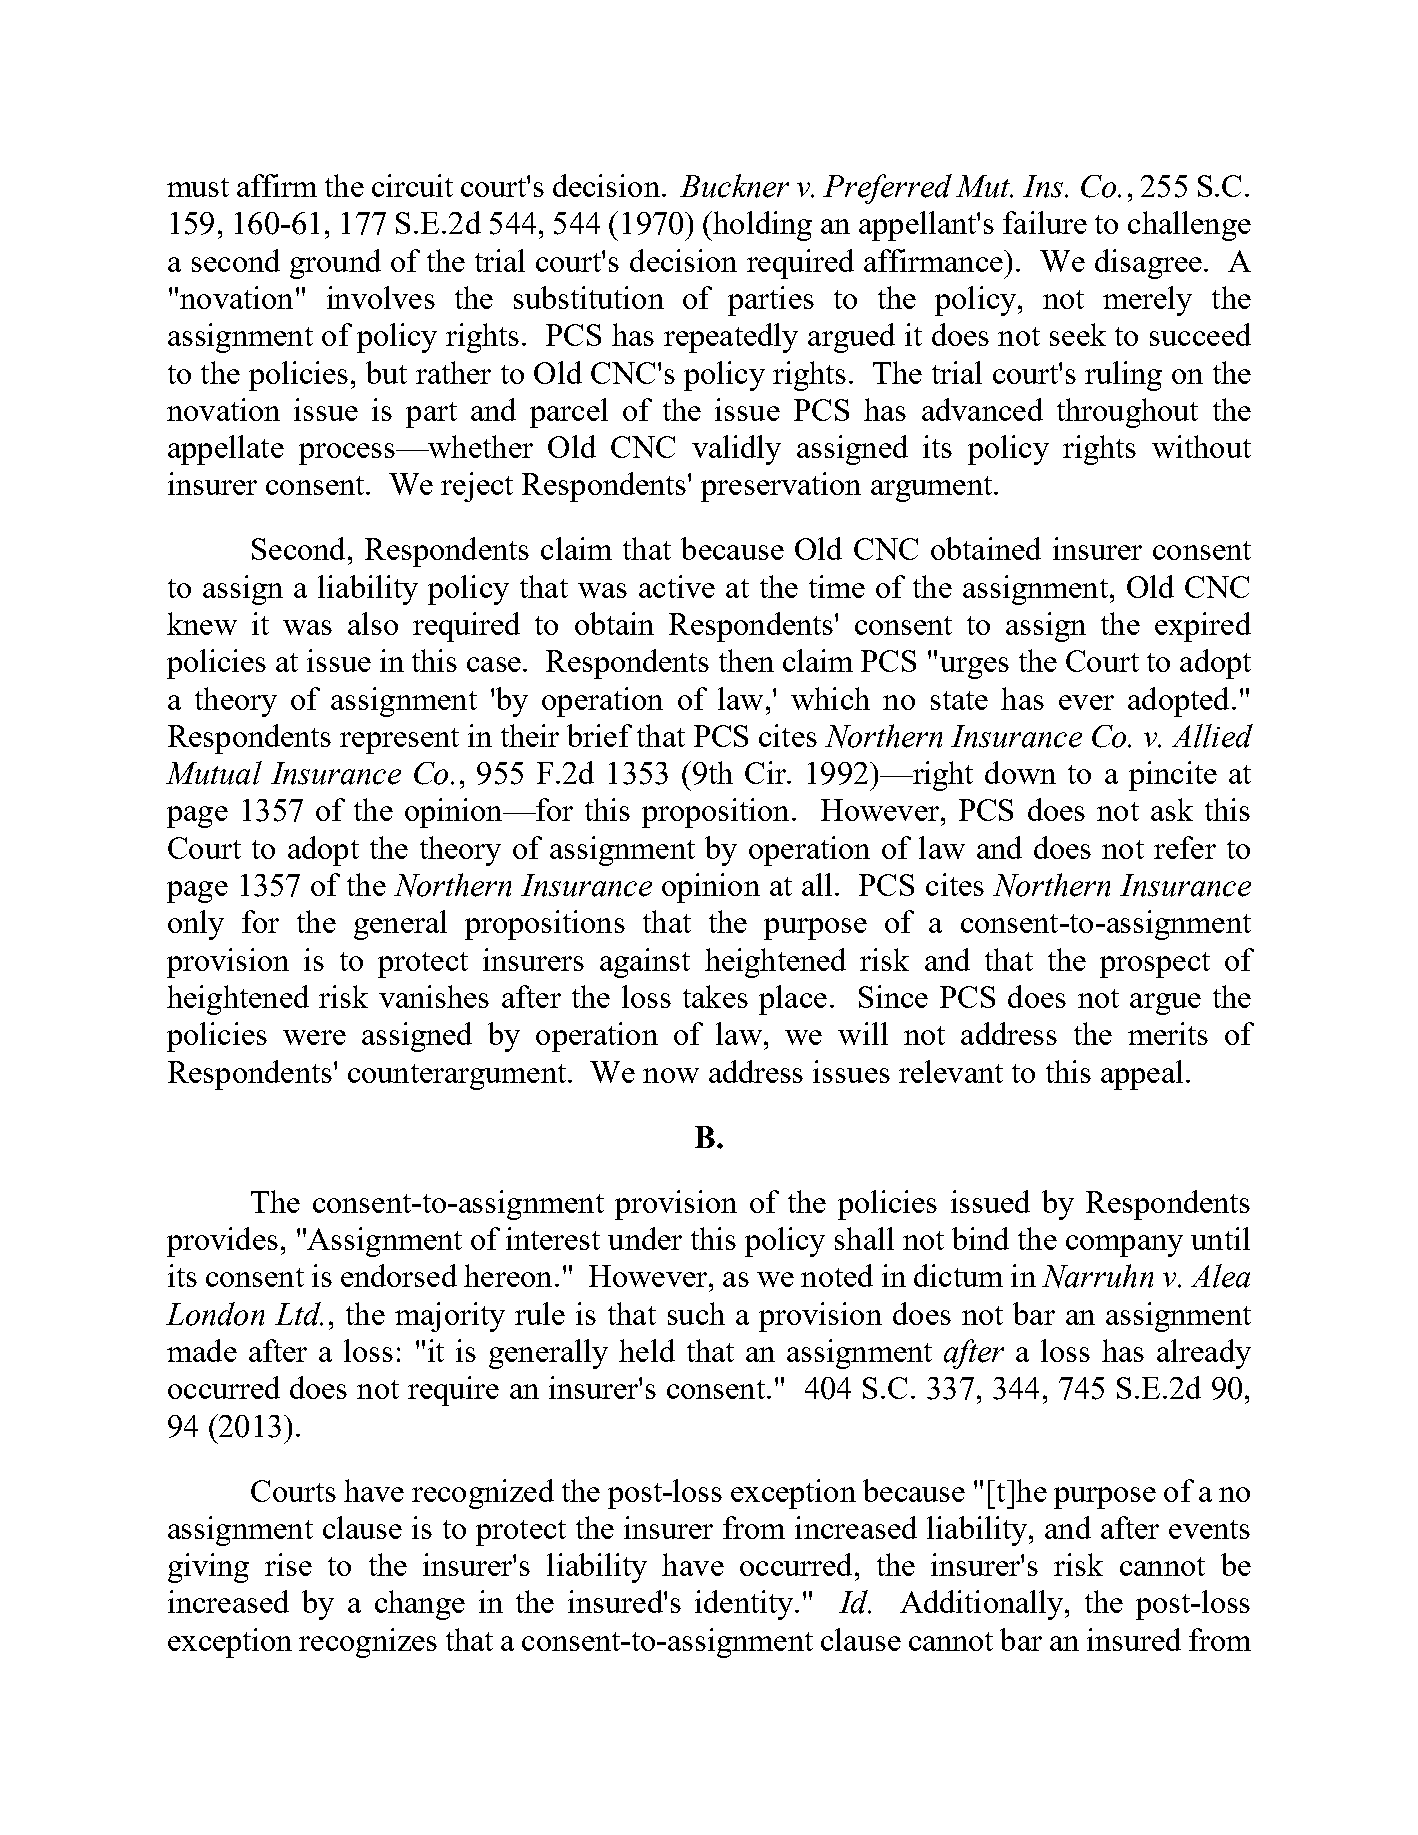 The width and height of the page is (1418, 1835). Describe the element at coordinates (288, 1564) in the page. I see `rise` at that location.
